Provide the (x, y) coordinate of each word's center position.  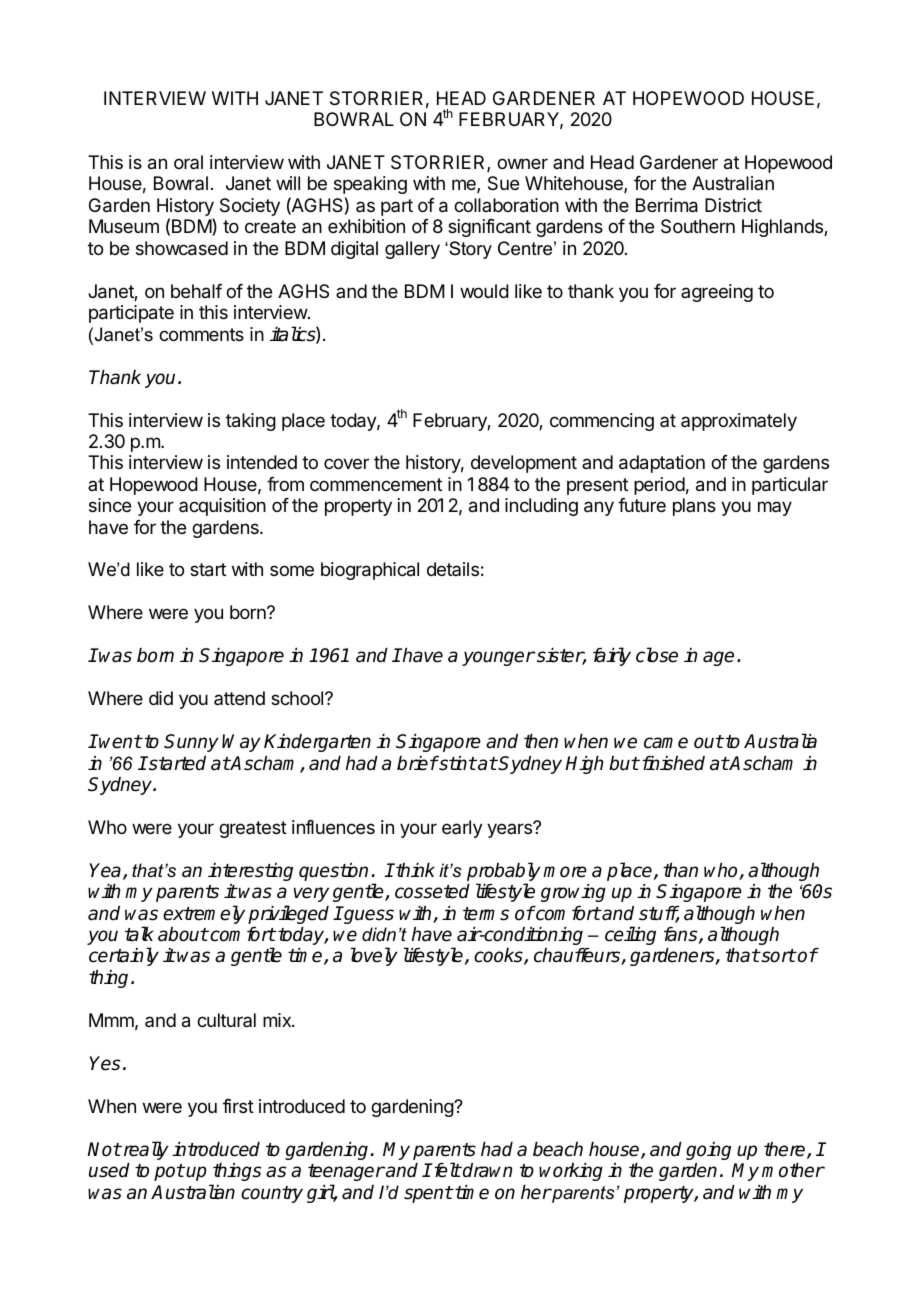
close (657, 655)
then (541, 741)
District (733, 205)
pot (169, 1172)
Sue (503, 183)
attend (239, 698)
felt (446, 1170)
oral (188, 162)
